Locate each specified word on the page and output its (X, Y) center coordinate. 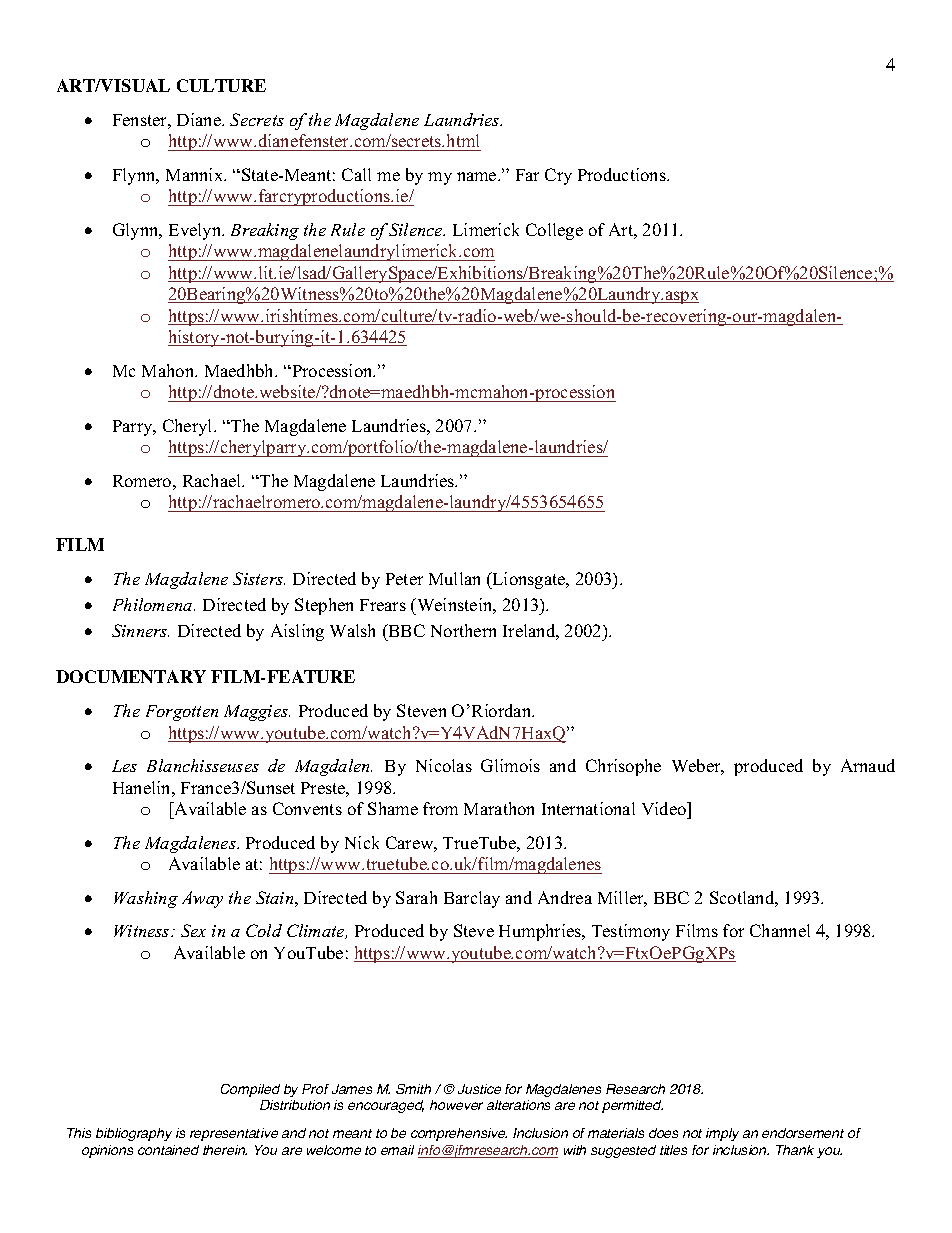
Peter (404, 579)
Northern (463, 630)
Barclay (472, 899)
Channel (780, 930)
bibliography (134, 1134)
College (554, 231)
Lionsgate (529, 580)
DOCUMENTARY (131, 676)
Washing (146, 899)
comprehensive (459, 1134)
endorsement (803, 1133)
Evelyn (196, 231)
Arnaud (868, 765)
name (478, 176)
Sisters (259, 578)
